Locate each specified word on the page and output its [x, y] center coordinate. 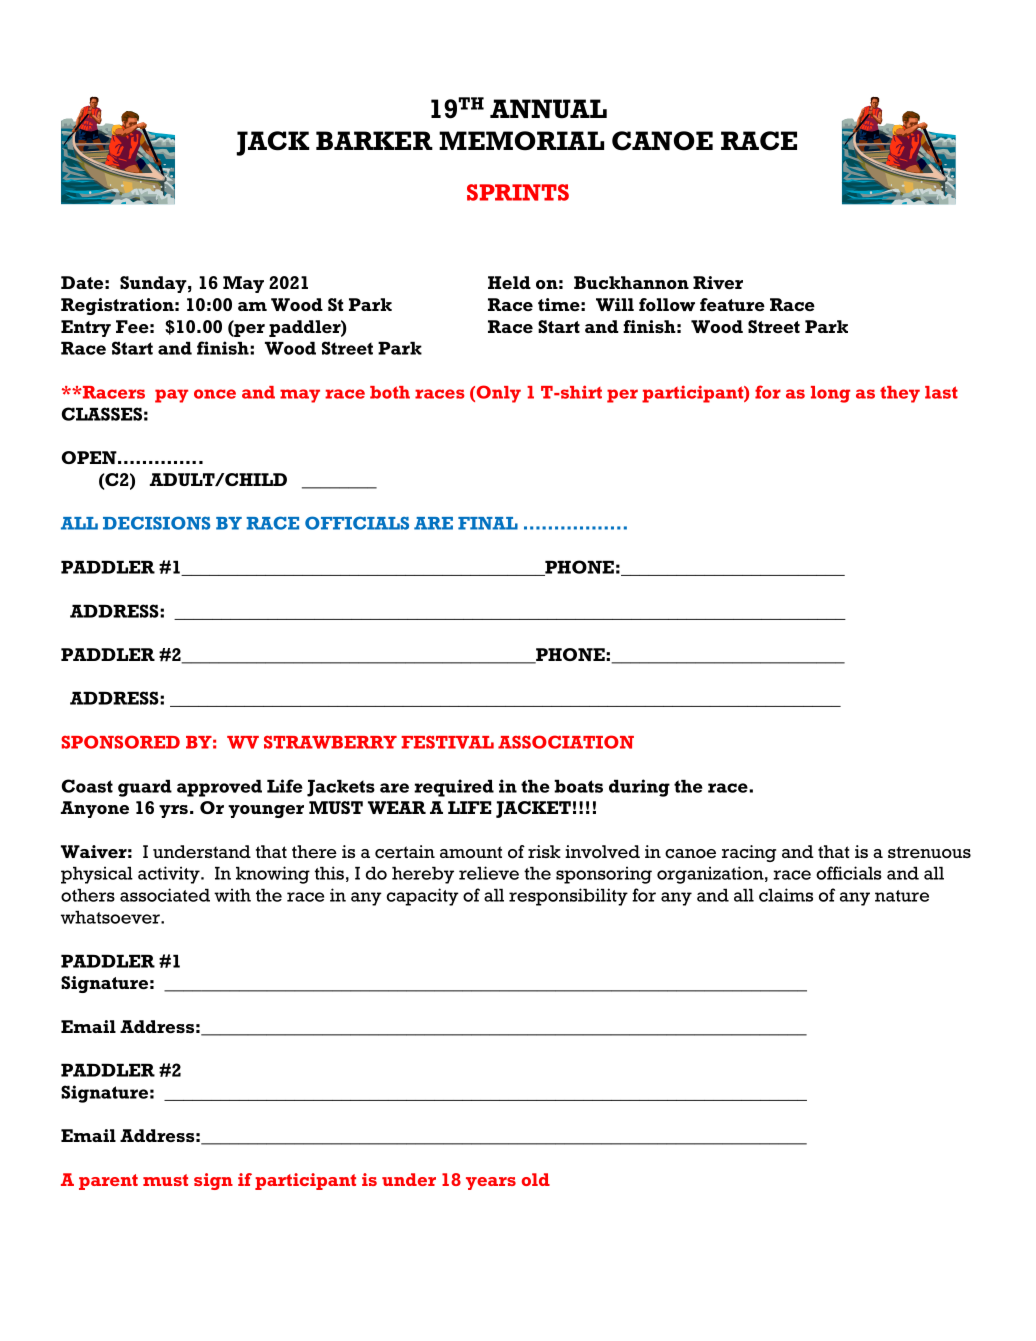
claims [786, 895]
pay [171, 396]
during [639, 788]
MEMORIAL [521, 141]
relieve [489, 873]
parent [108, 1182]
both [390, 392]
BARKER [374, 140]
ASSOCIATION [566, 742]
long [830, 394]
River [718, 282]
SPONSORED [120, 742]
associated [165, 895]
